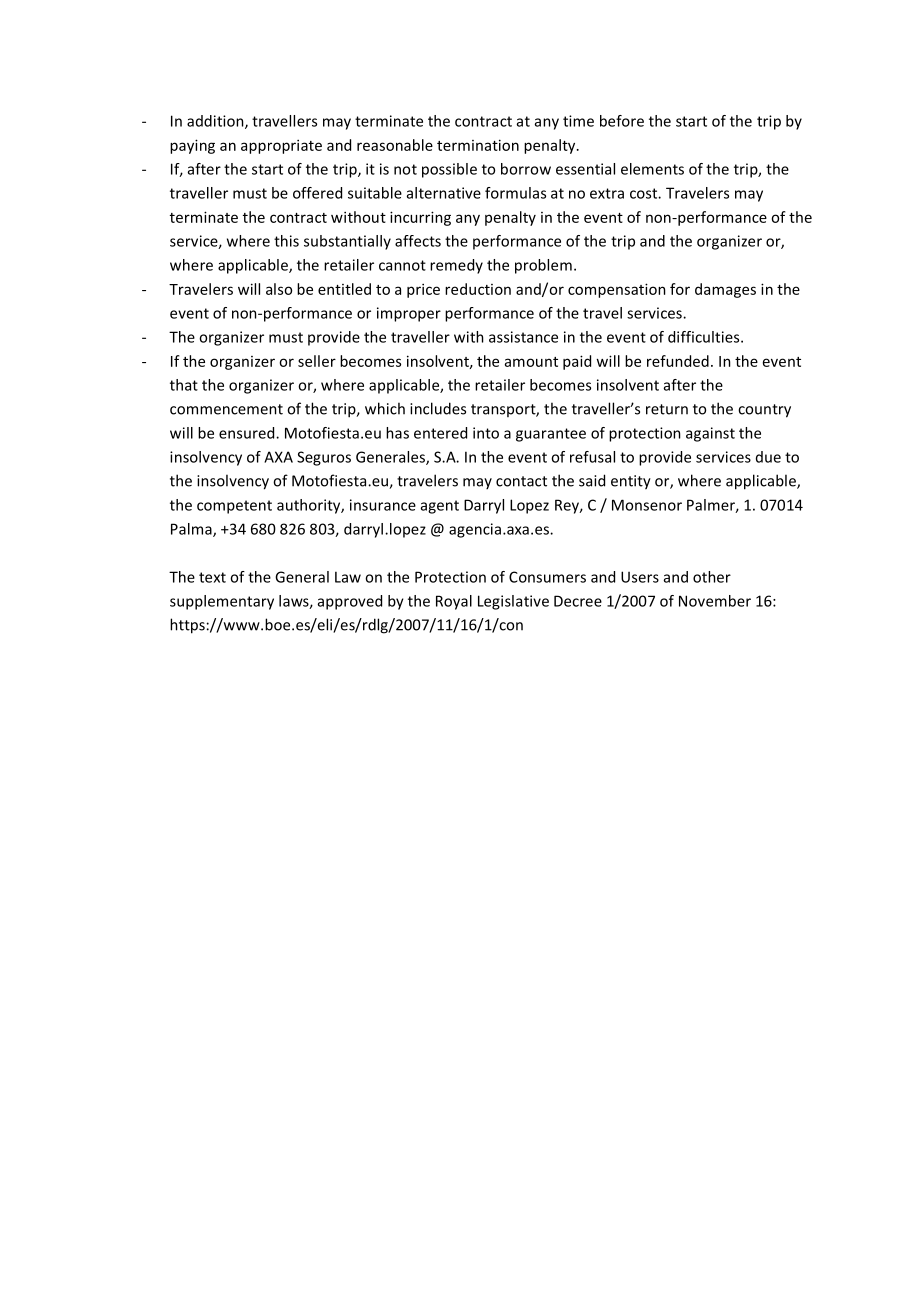 This image has height=1308, width=924. I want to click on supplementary, so click(222, 602).
